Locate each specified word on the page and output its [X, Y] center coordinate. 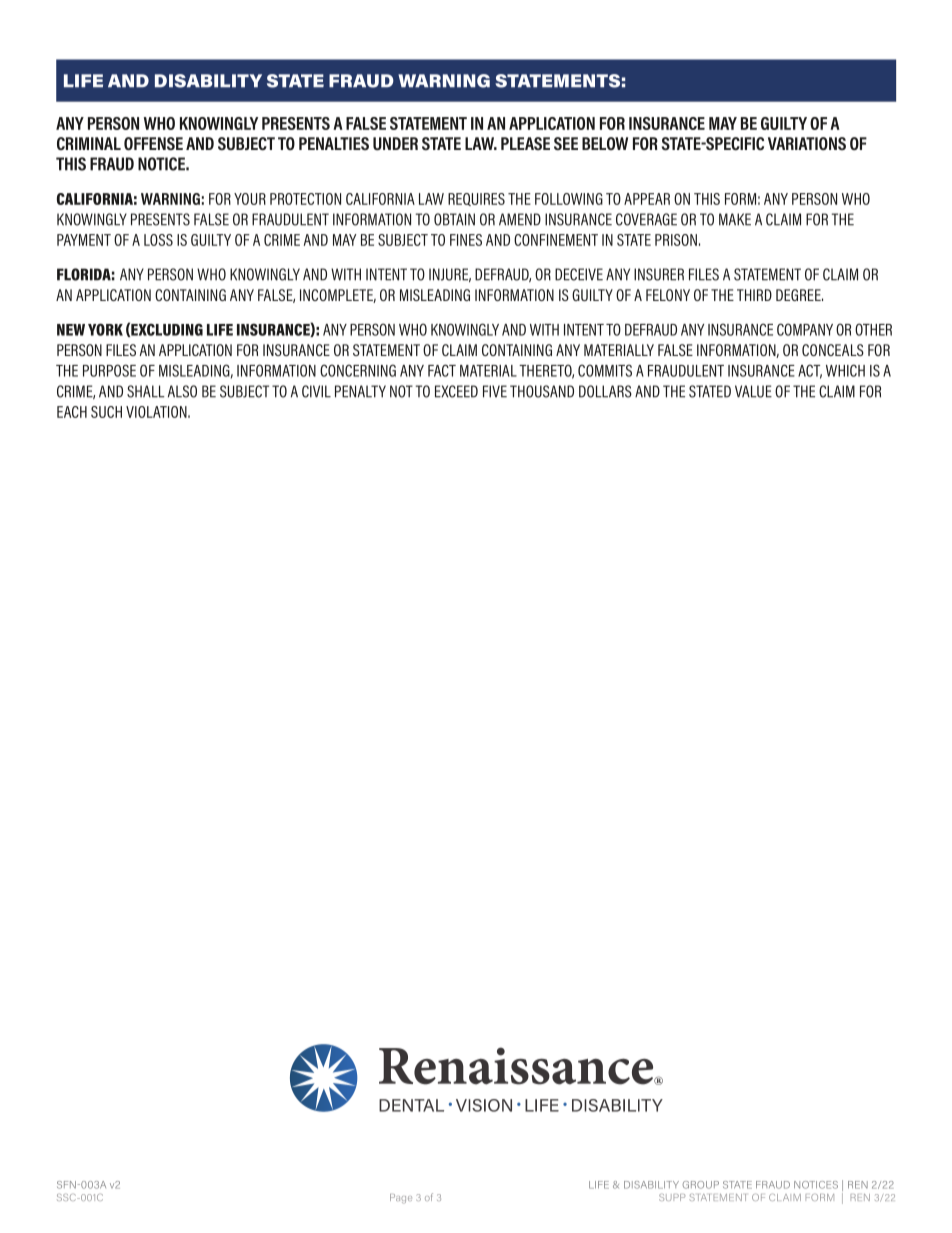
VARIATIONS [807, 143]
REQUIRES [476, 199]
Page [401, 1199]
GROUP [701, 1185]
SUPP [672, 1197]
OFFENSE [153, 143]
